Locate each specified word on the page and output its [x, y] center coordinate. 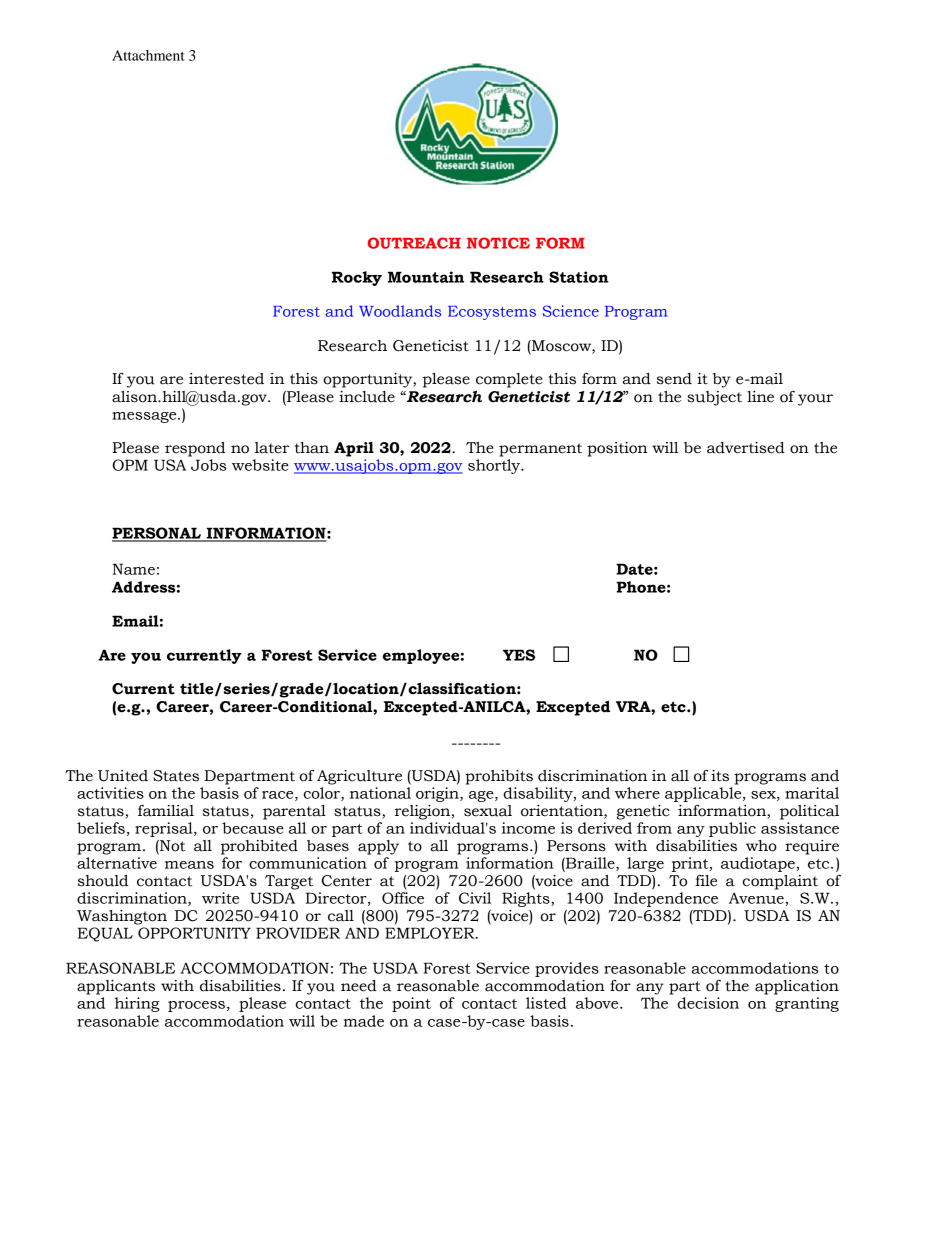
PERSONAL [158, 534]
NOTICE [498, 243]
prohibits [499, 777]
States [176, 776]
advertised [746, 448]
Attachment [148, 55]
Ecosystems [492, 313]
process [196, 1006]
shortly [495, 466]
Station [579, 277]
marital [812, 793]
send [674, 379]
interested [226, 379]
